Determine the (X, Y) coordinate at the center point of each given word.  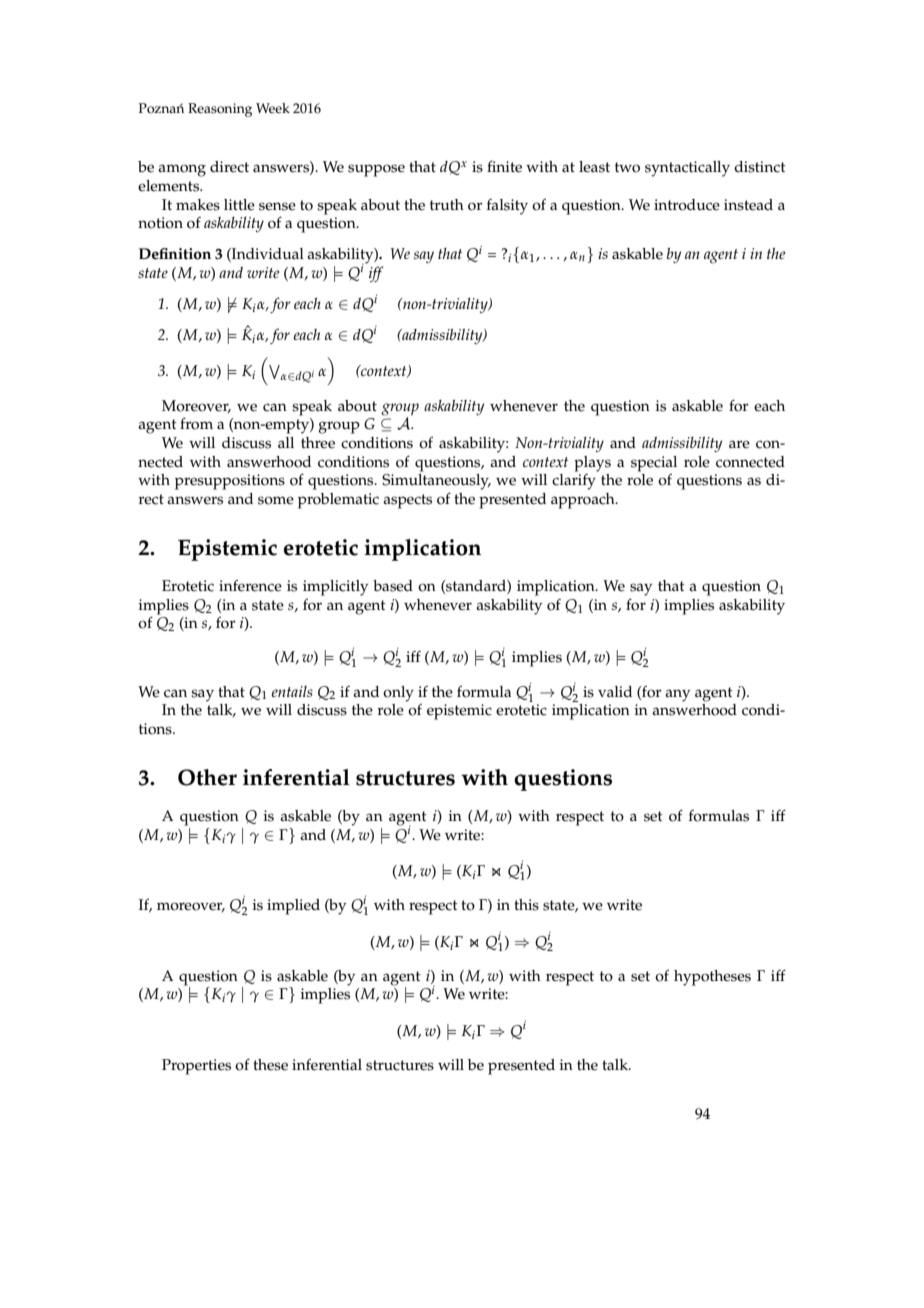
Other (207, 777)
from (196, 423)
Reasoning (220, 110)
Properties (196, 1067)
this (526, 905)
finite (504, 166)
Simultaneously (436, 480)
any (677, 695)
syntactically (687, 169)
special (654, 464)
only (398, 694)
